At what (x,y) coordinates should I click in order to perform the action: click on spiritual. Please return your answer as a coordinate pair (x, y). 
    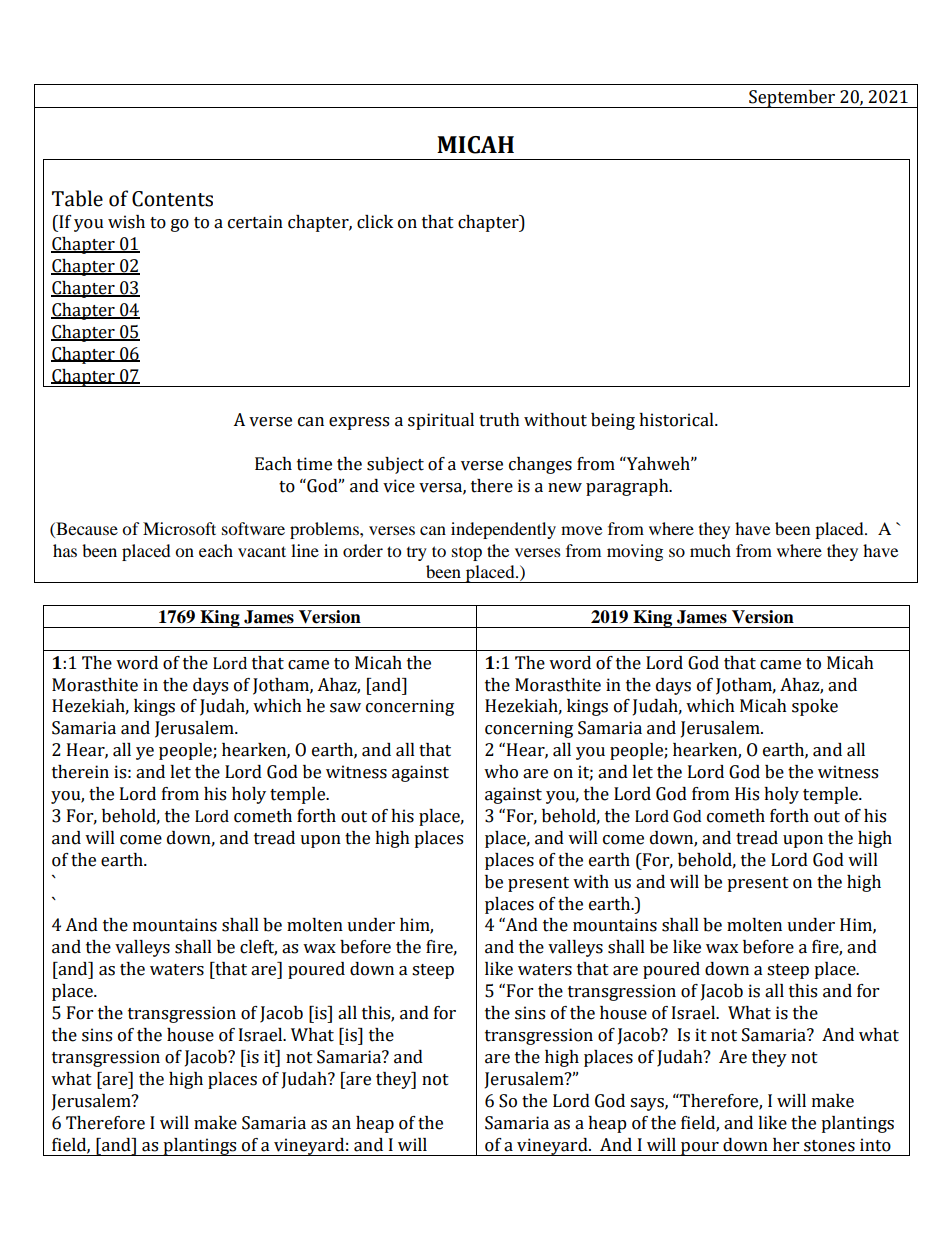
    Looking at the image, I should click on (441, 421).
